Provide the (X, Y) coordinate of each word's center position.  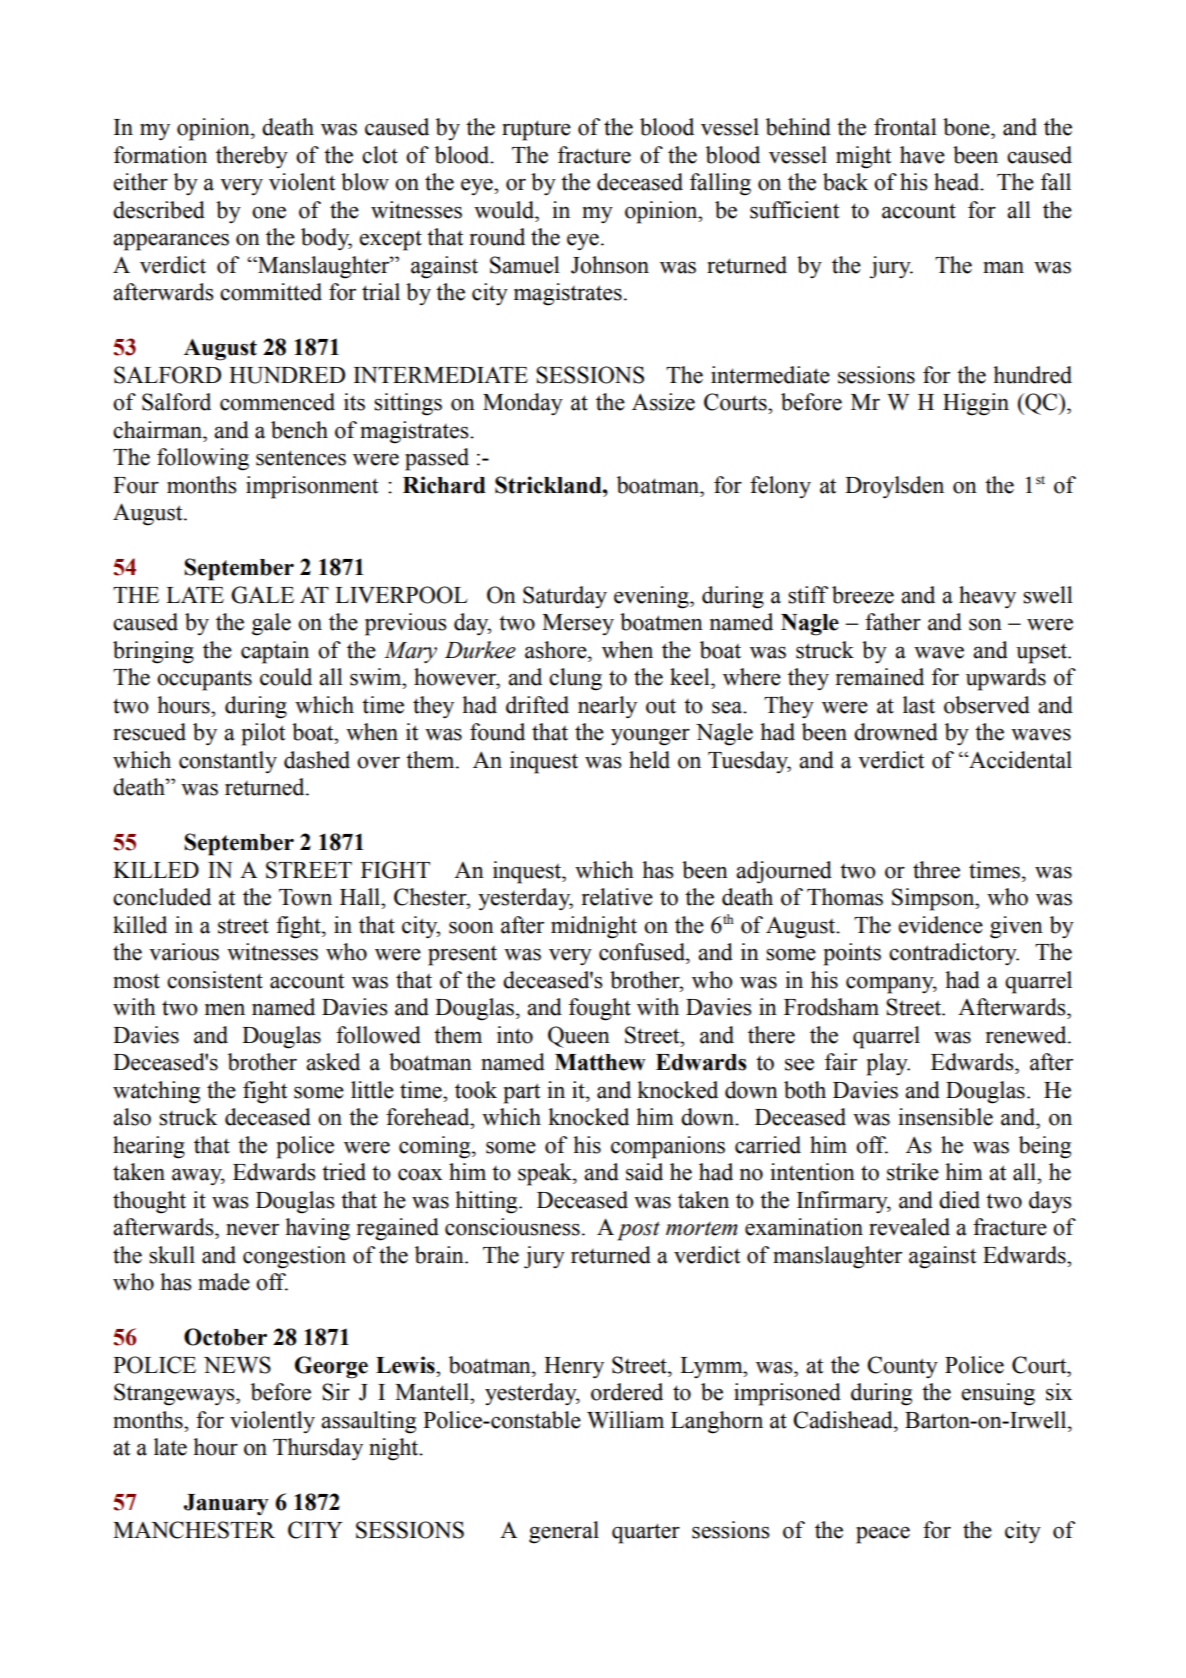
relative (617, 897)
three (936, 870)
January (226, 1505)
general (564, 1532)
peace (883, 1535)
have (922, 155)
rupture (536, 130)
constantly (228, 762)
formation (160, 155)
